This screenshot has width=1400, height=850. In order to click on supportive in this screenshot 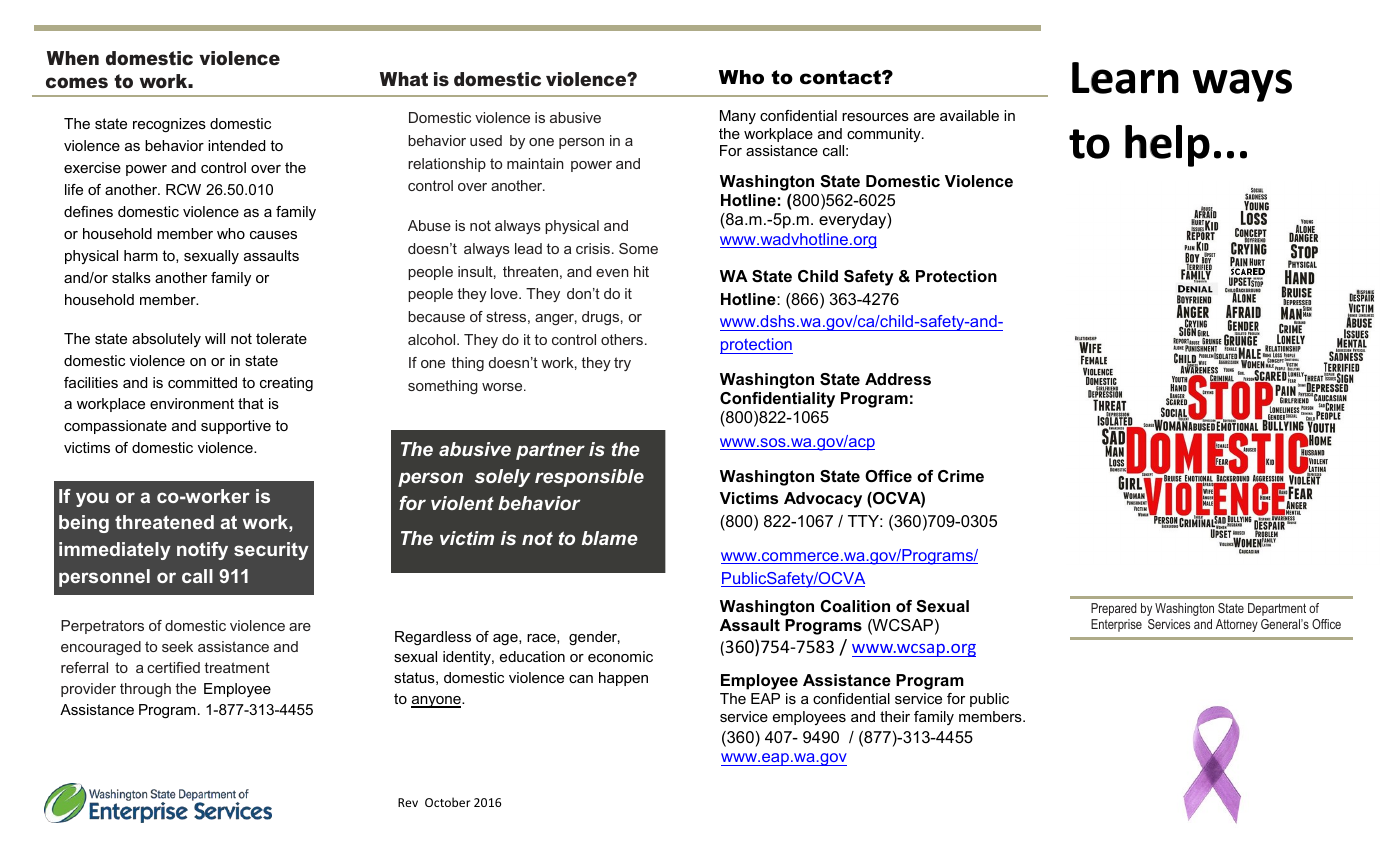, I will do `click(236, 427)`.
